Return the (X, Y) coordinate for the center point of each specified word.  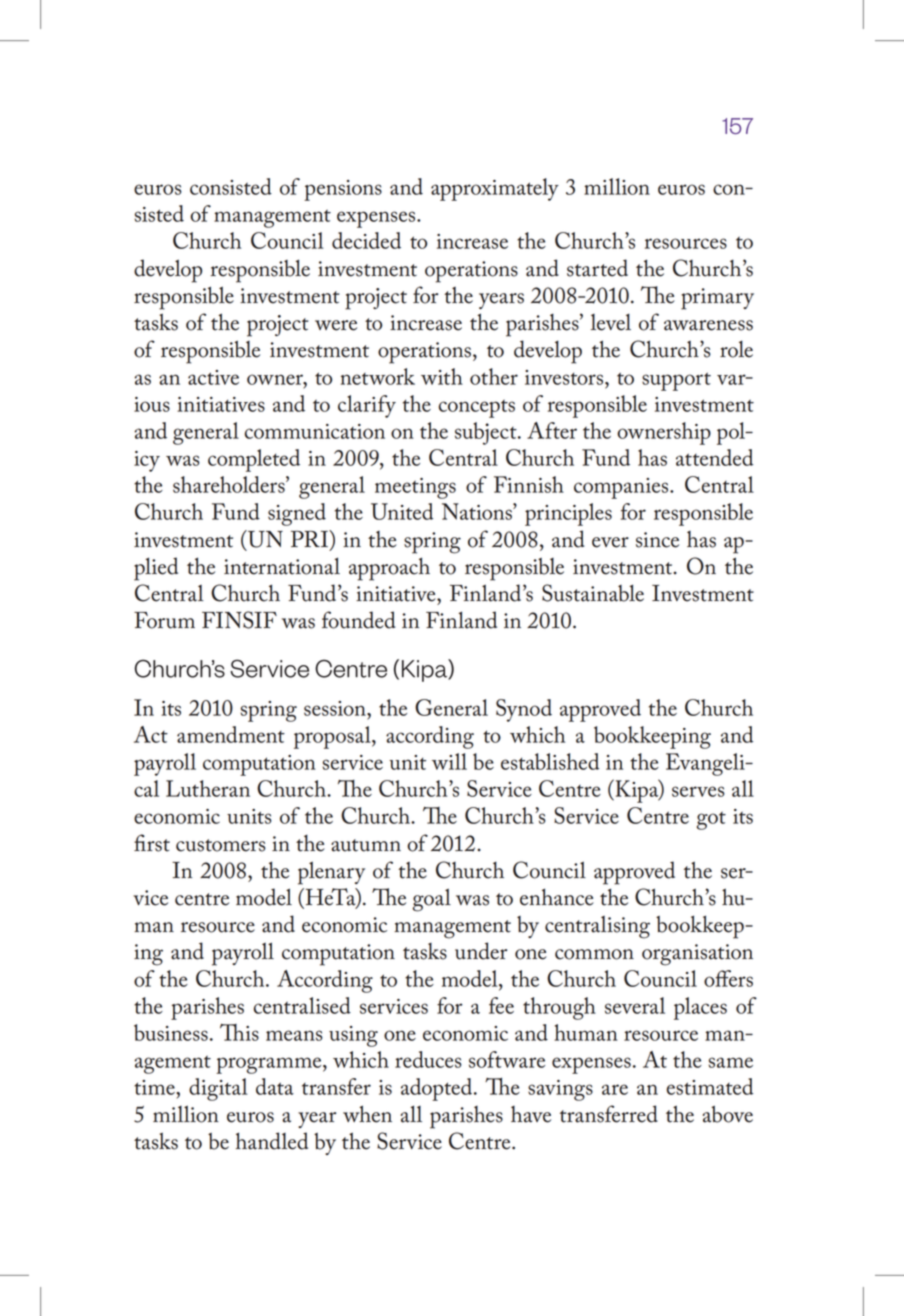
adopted (438, 1089)
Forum (164, 620)
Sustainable (593, 593)
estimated (710, 1086)
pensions (343, 190)
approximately (495, 189)
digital (218, 1089)
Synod (524, 710)
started (597, 268)
